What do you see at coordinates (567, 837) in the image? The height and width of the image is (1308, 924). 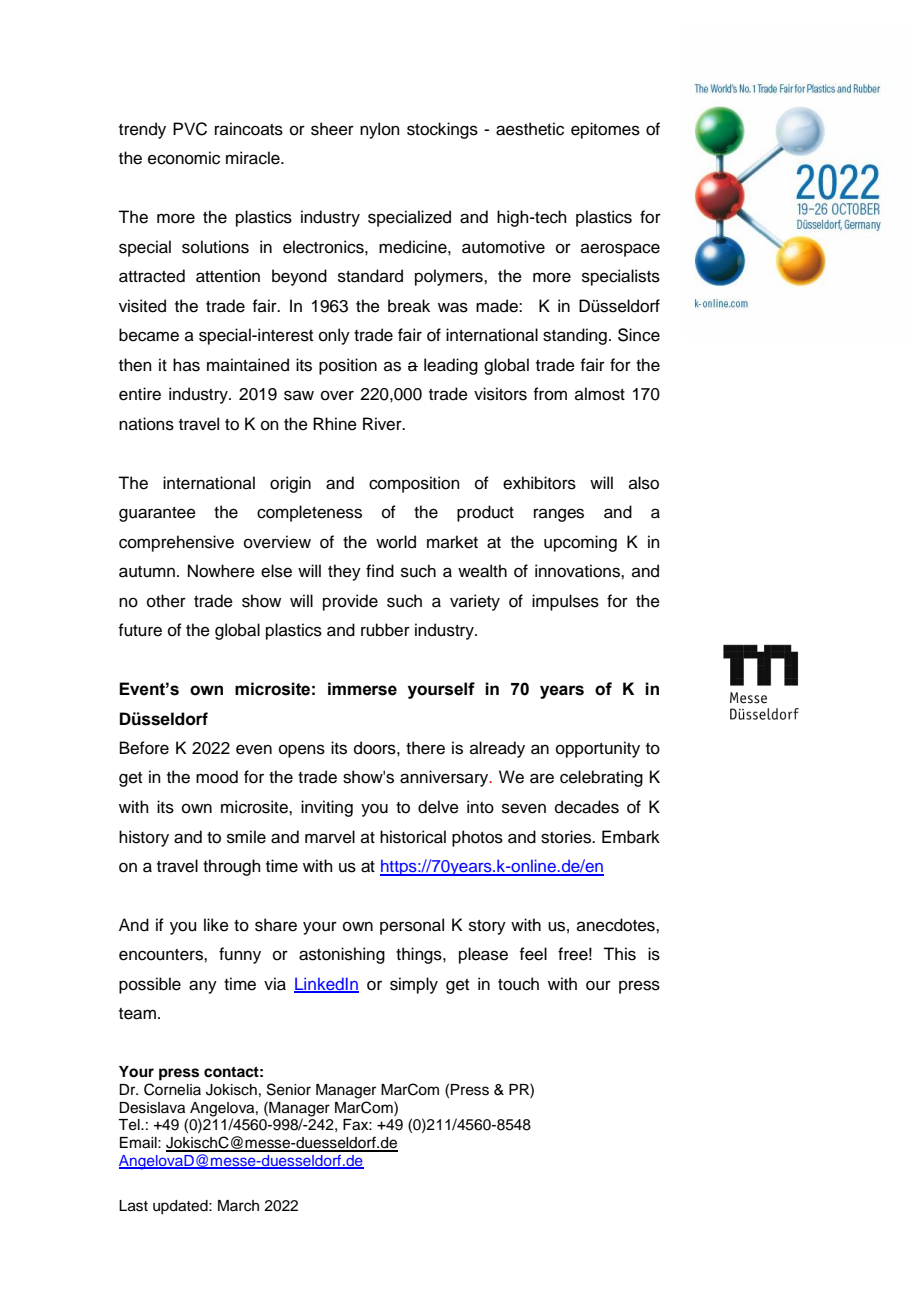 I see `stories` at bounding box center [567, 837].
